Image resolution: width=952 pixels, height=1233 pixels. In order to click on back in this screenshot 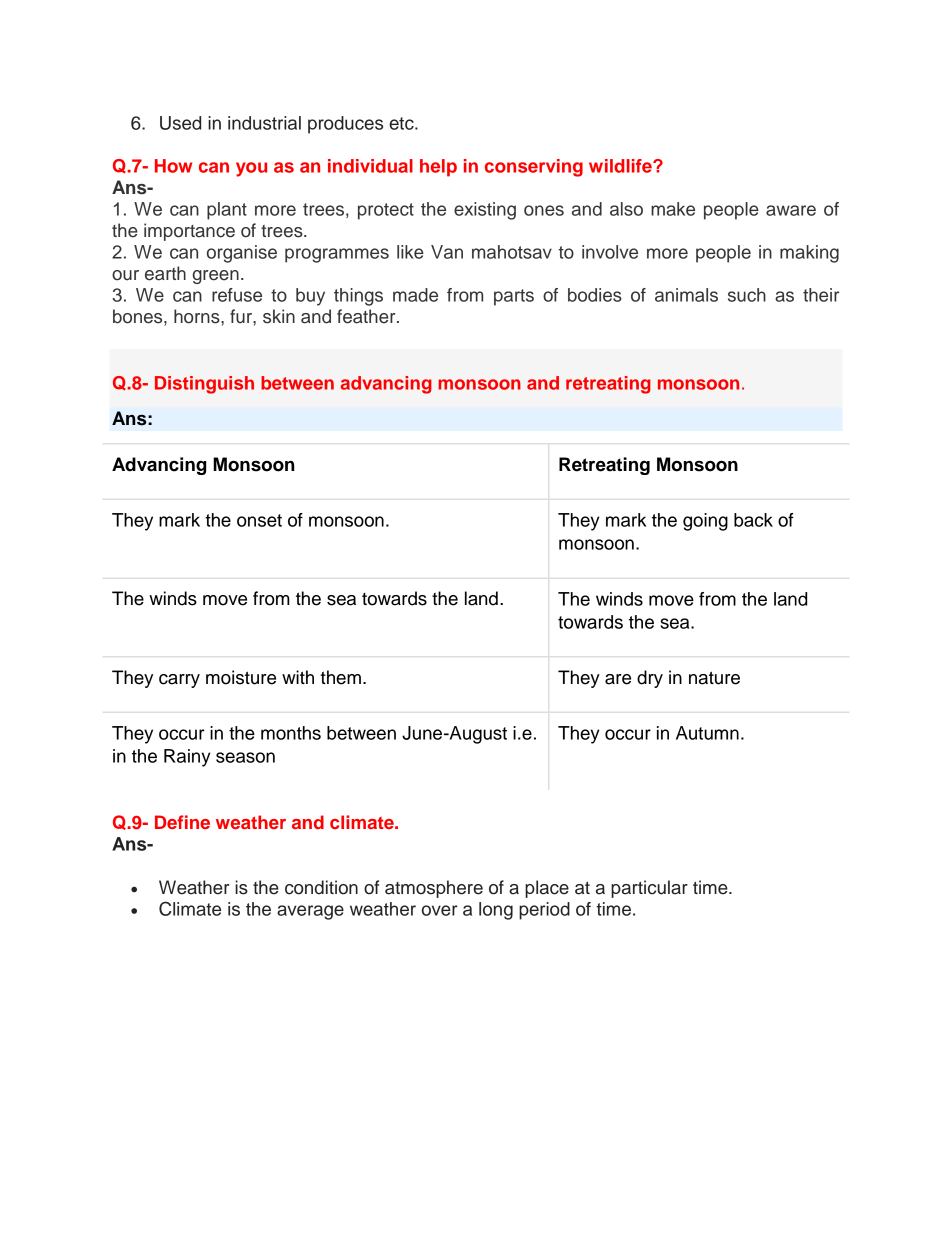, I will do `click(753, 520)`.
